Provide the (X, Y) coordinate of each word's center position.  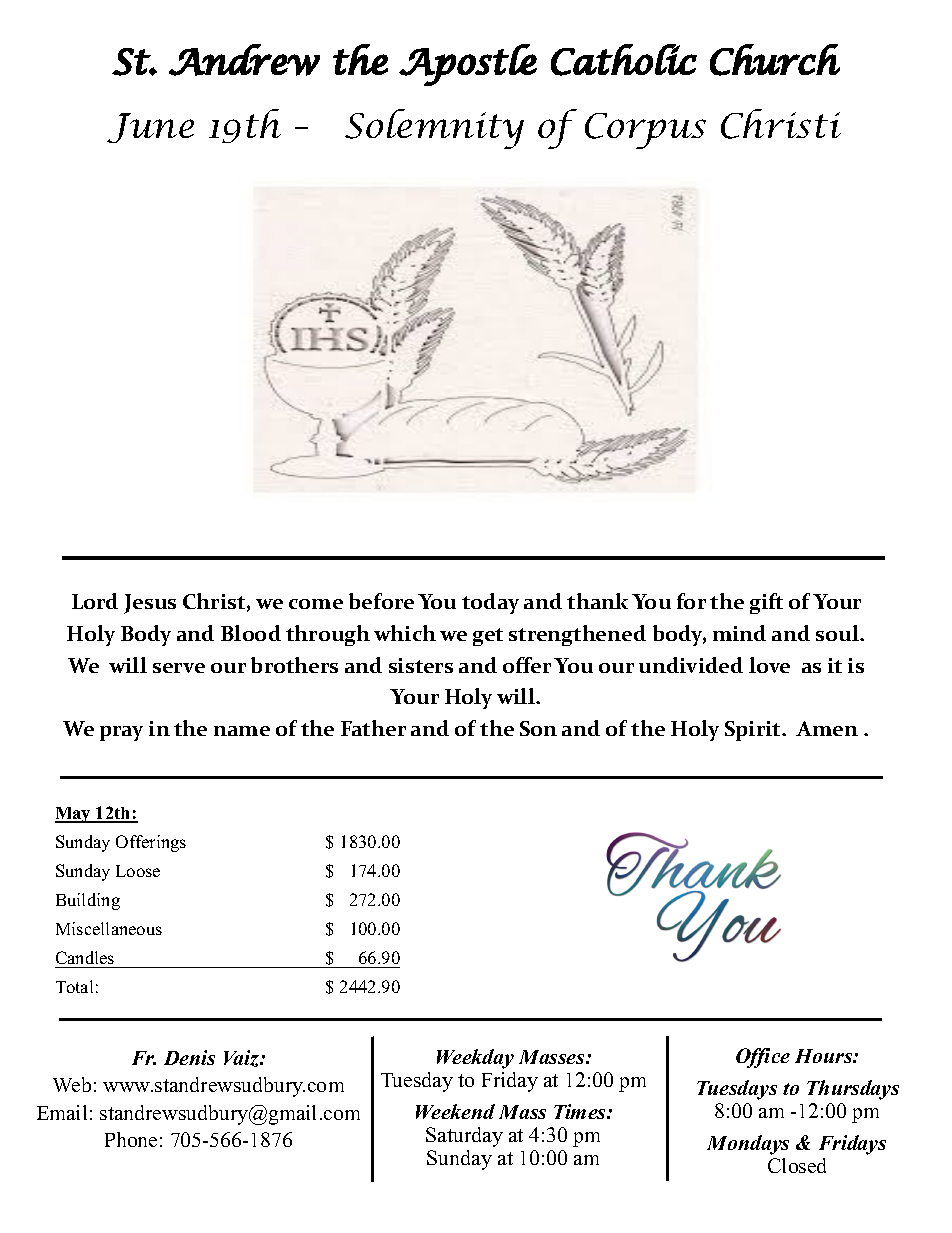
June (150, 128)
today (490, 603)
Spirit (754, 731)
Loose (138, 871)
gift (766, 603)
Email (62, 1112)
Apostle (468, 65)
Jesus (150, 604)
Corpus (645, 131)
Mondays (748, 1145)
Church (775, 60)
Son (538, 728)
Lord (95, 601)
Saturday (464, 1137)
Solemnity (434, 129)
